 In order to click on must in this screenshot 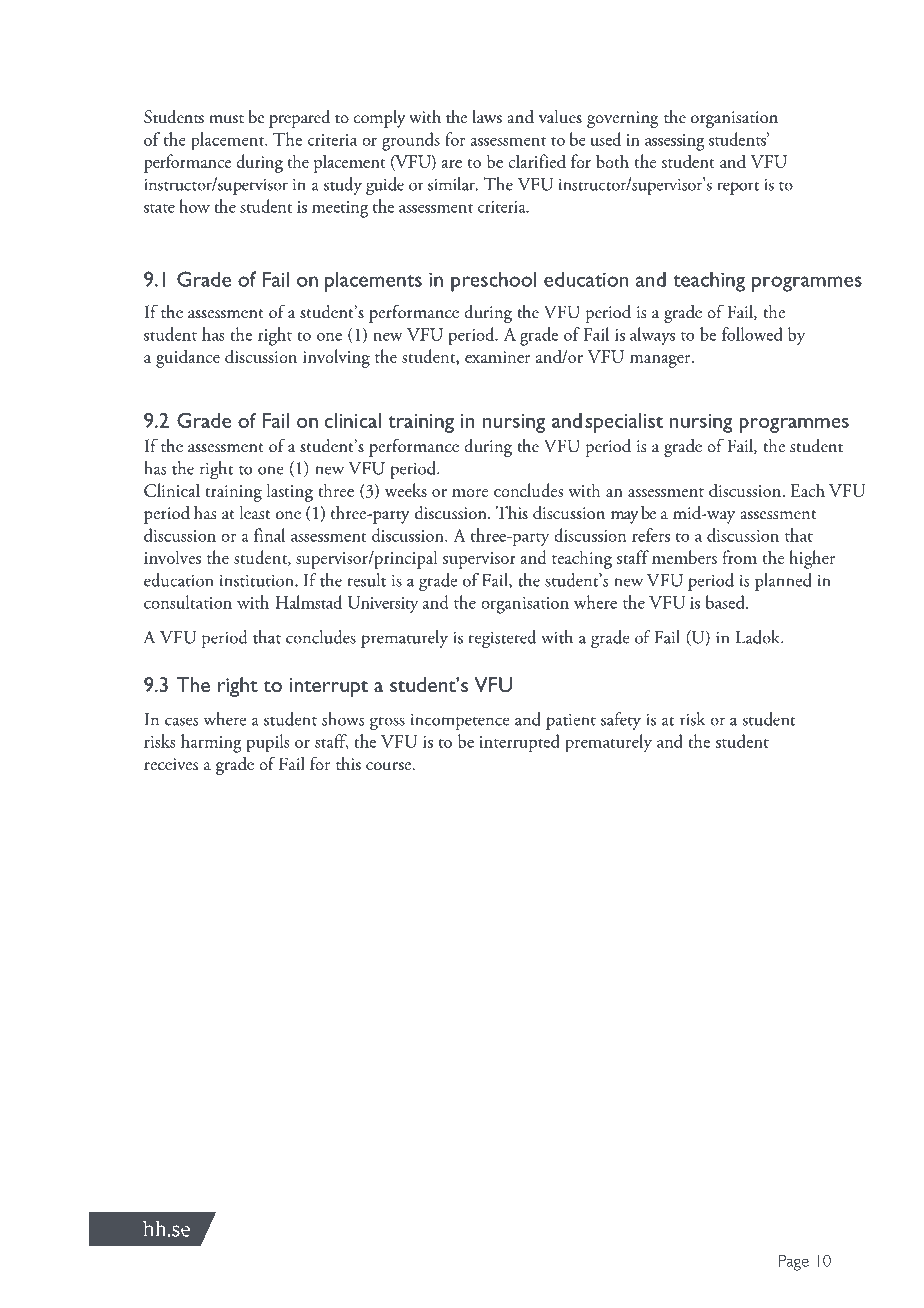, I will do `click(226, 119)`.
